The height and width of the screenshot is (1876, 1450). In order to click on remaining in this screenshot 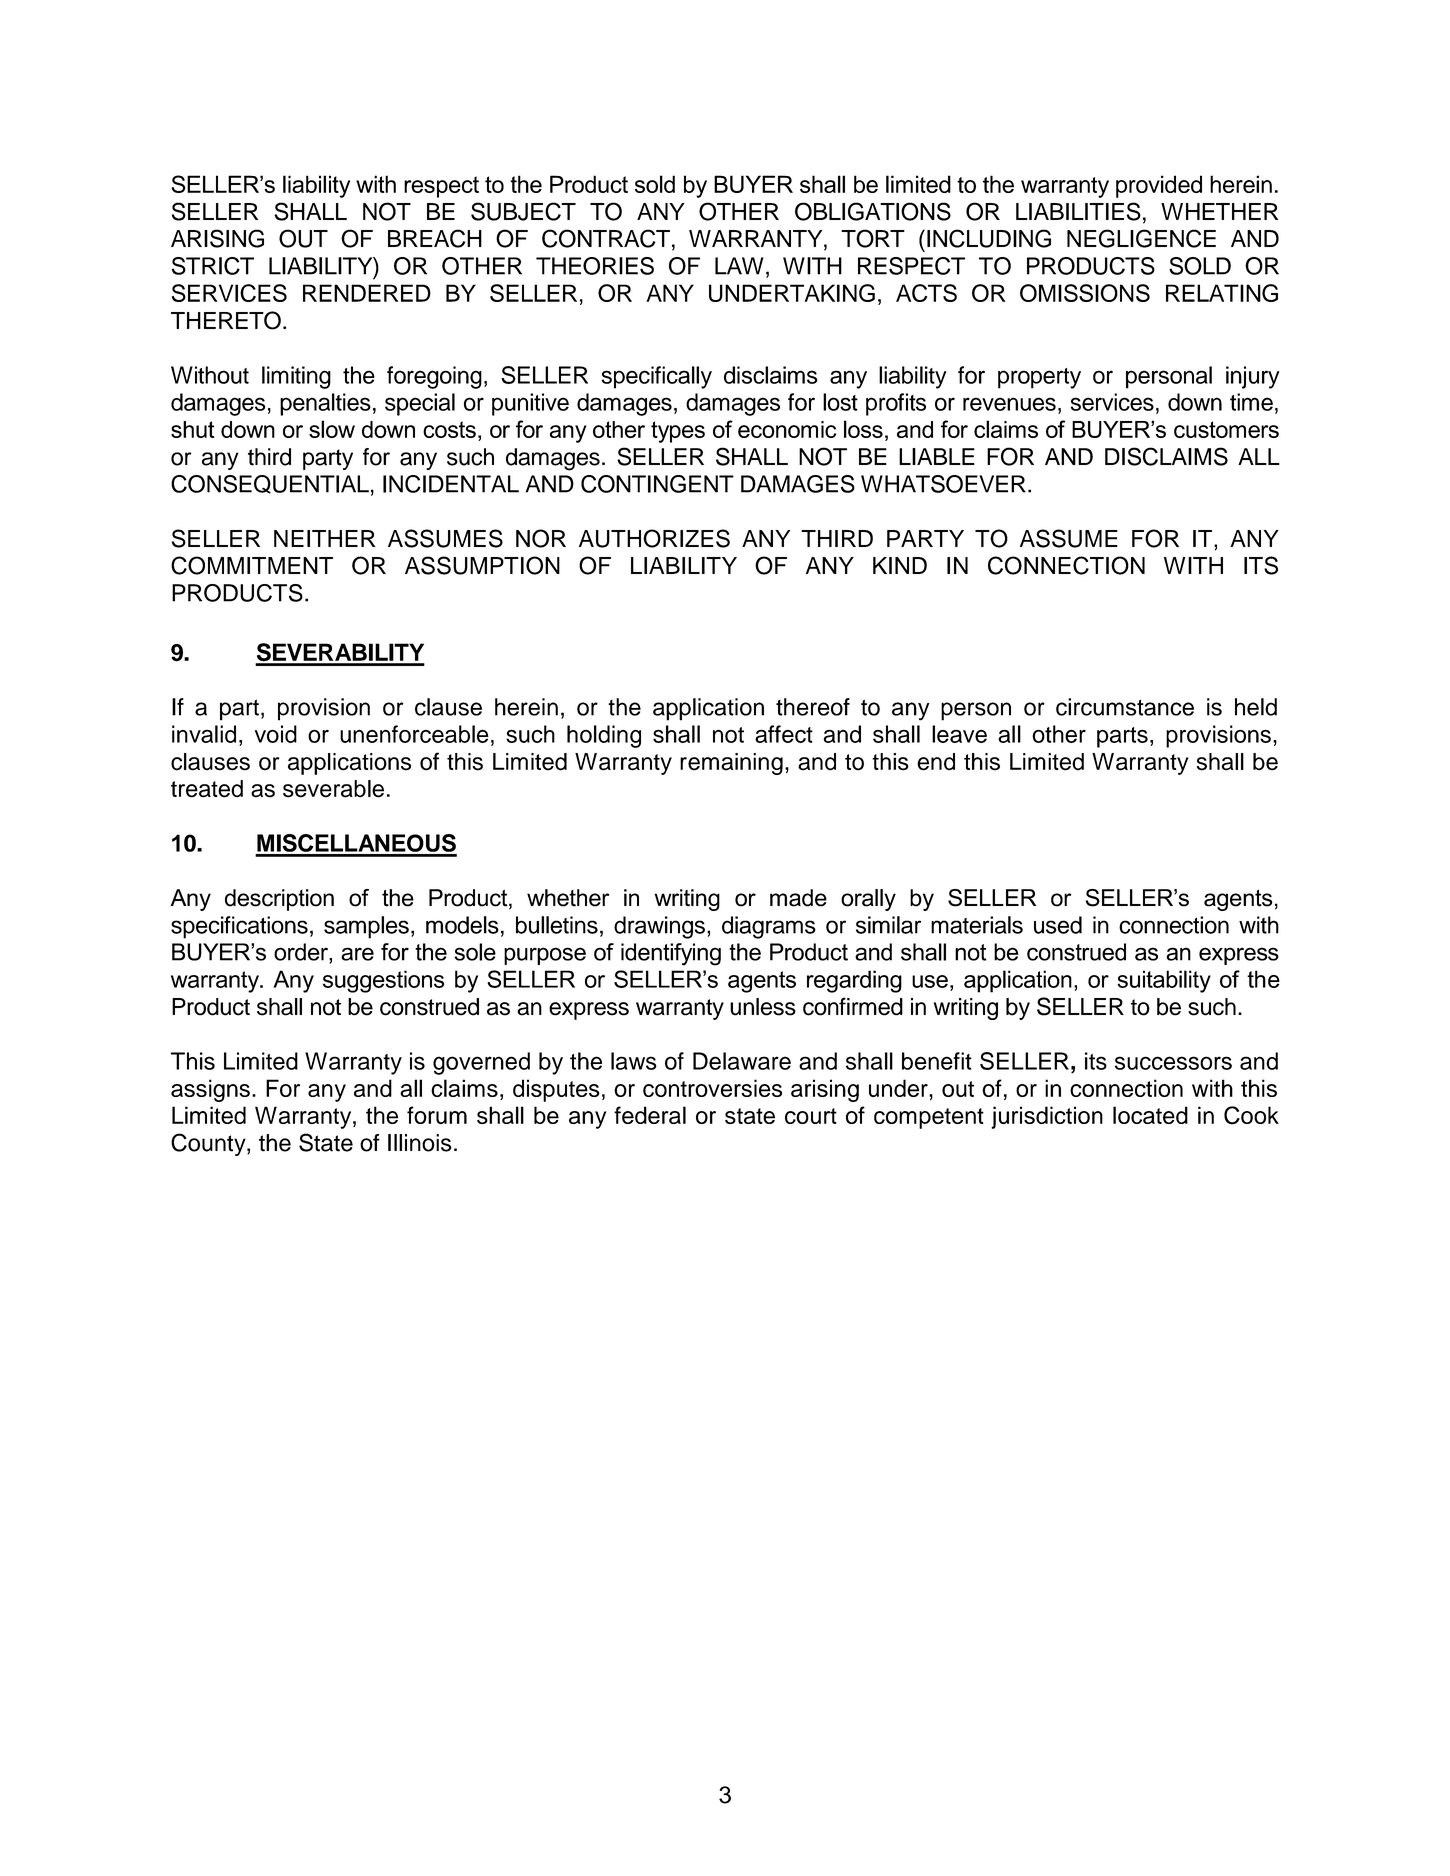, I will do `click(731, 764)`.
